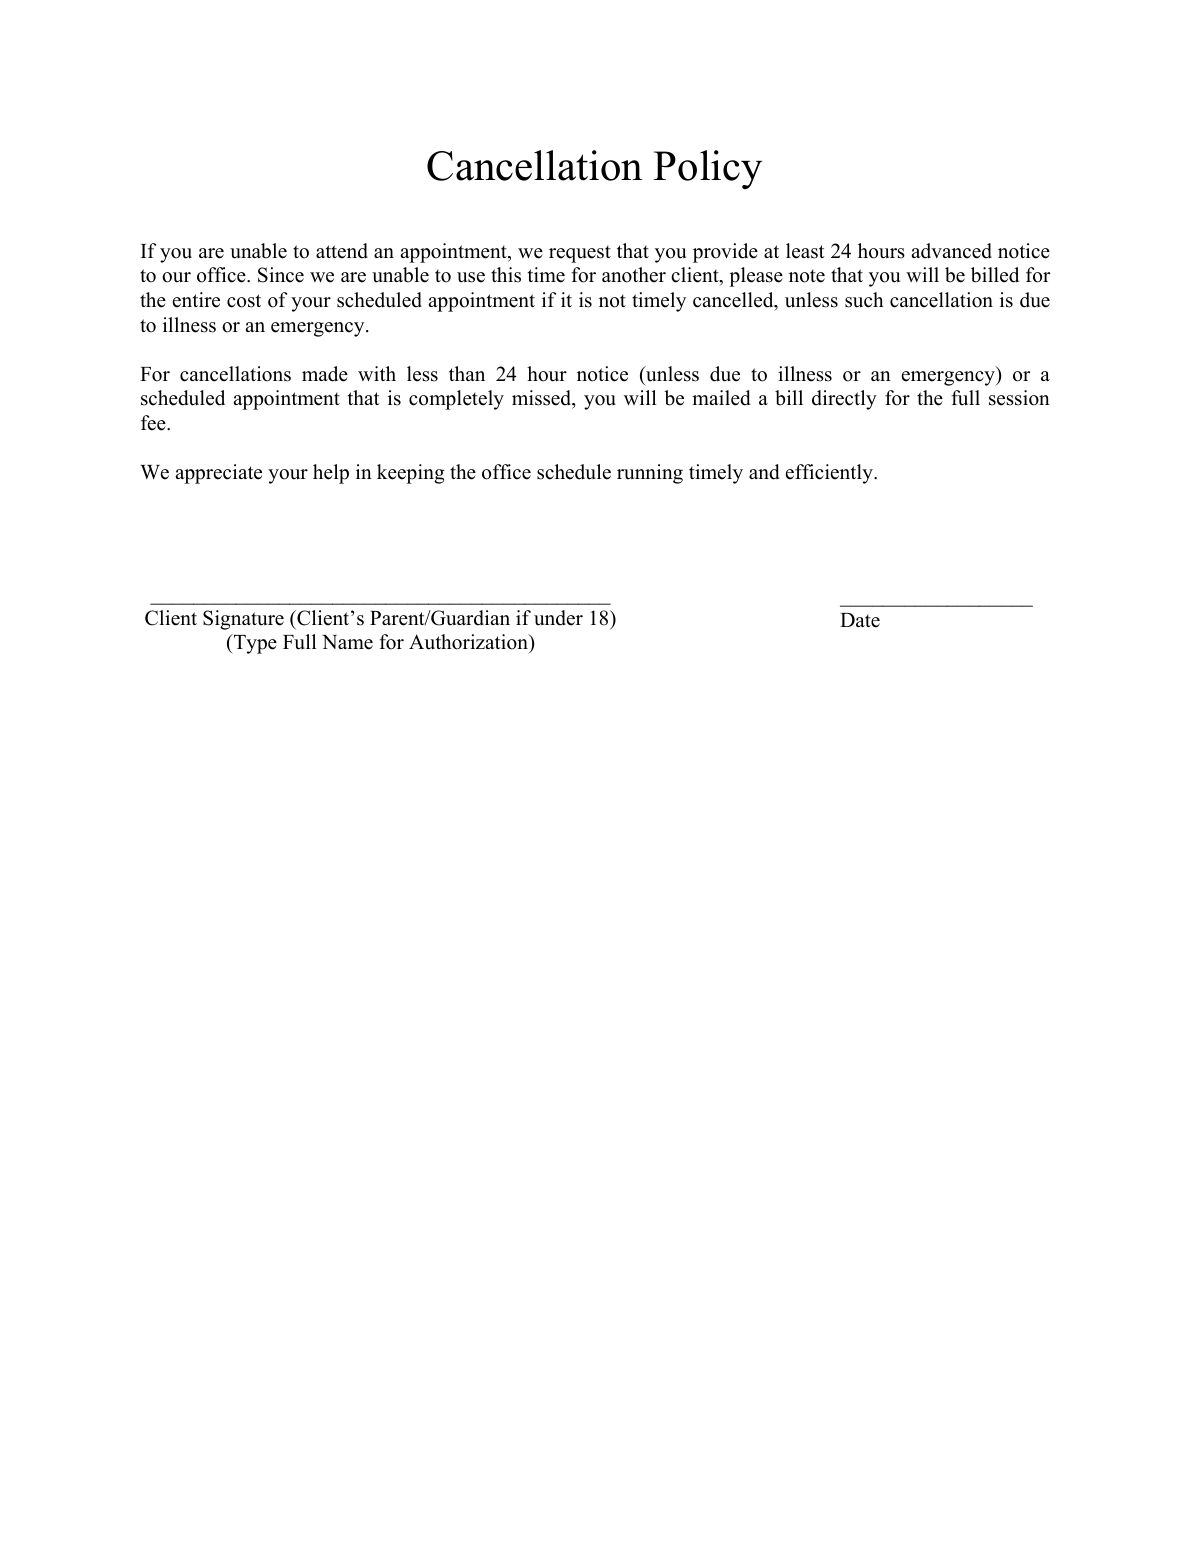 The width and height of the document is (1190, 1541). I want to click on advanced, so click(951, 251).
